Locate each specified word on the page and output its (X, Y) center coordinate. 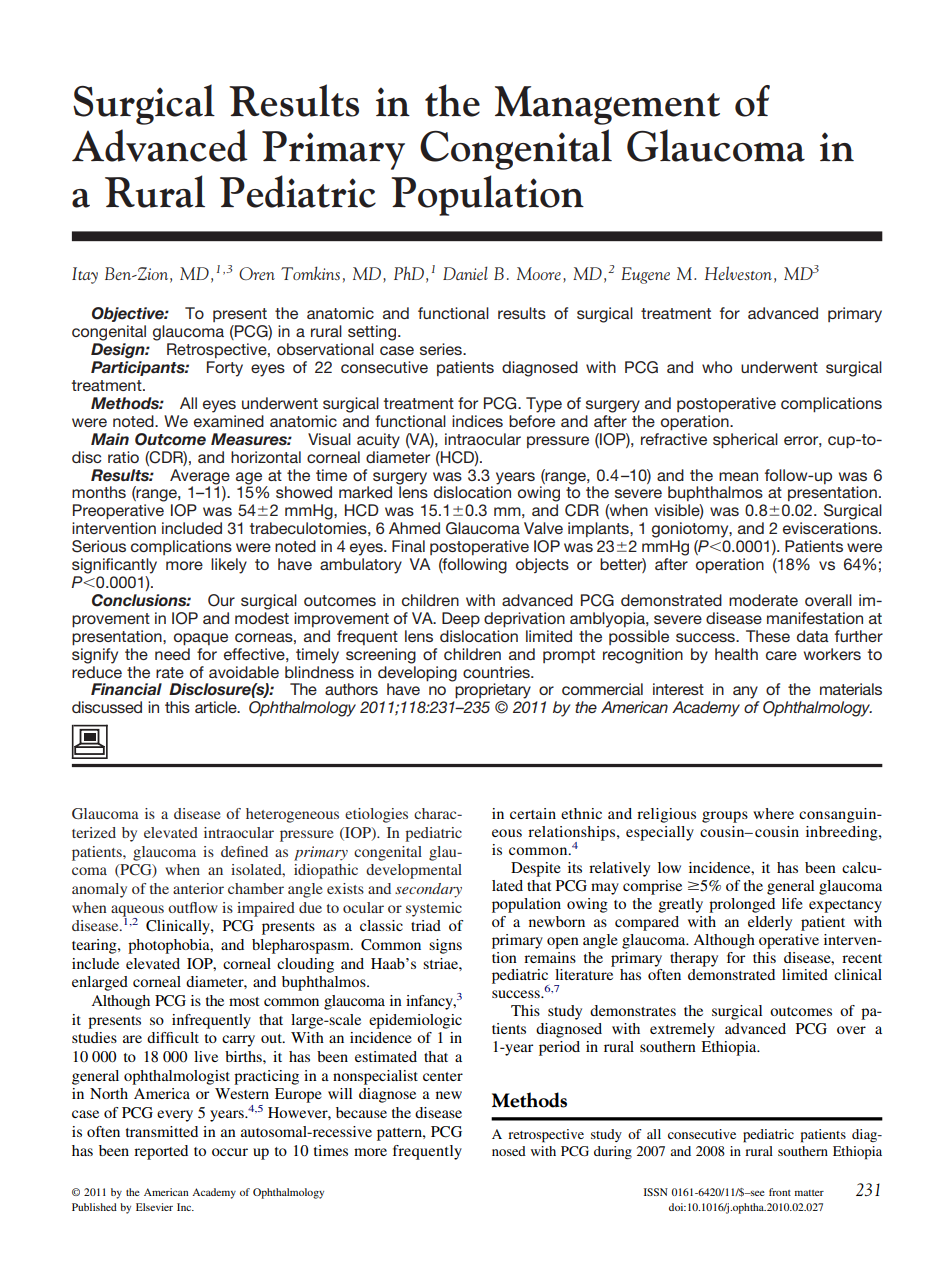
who (717, 367)
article (217, 707)
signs (445, 946)
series (442, 349)
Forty (225, 369)
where (773, 813)
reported (161, 1152)
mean (738, 476)
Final (408, 546)
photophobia (170, 946)
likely (229, 566)
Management (607, 105)
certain (533, 813)
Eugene (645, 275)
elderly (770, 923)
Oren (257, 273)
